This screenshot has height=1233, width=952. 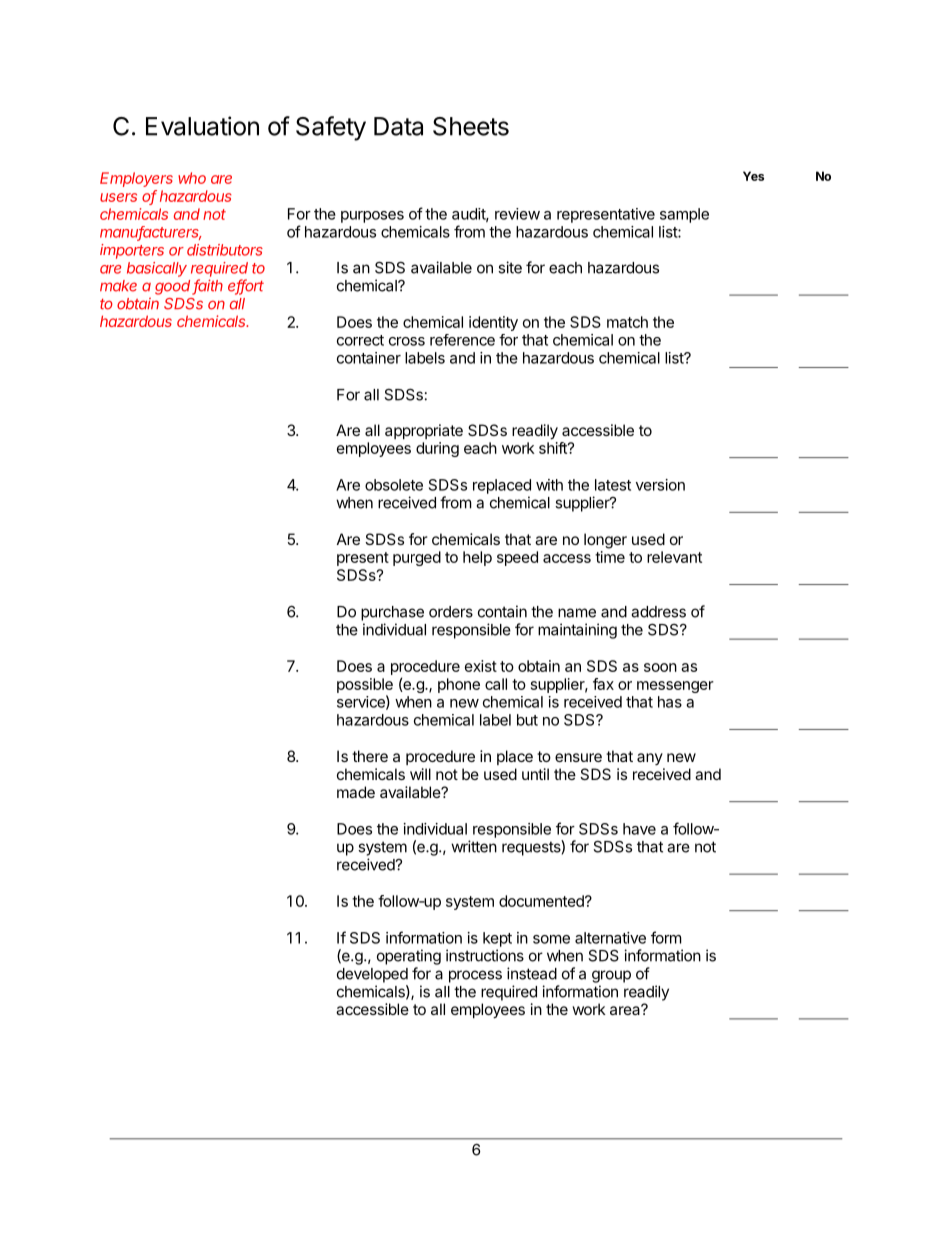 I want to click on Yes, so click(x=753, y=176).
